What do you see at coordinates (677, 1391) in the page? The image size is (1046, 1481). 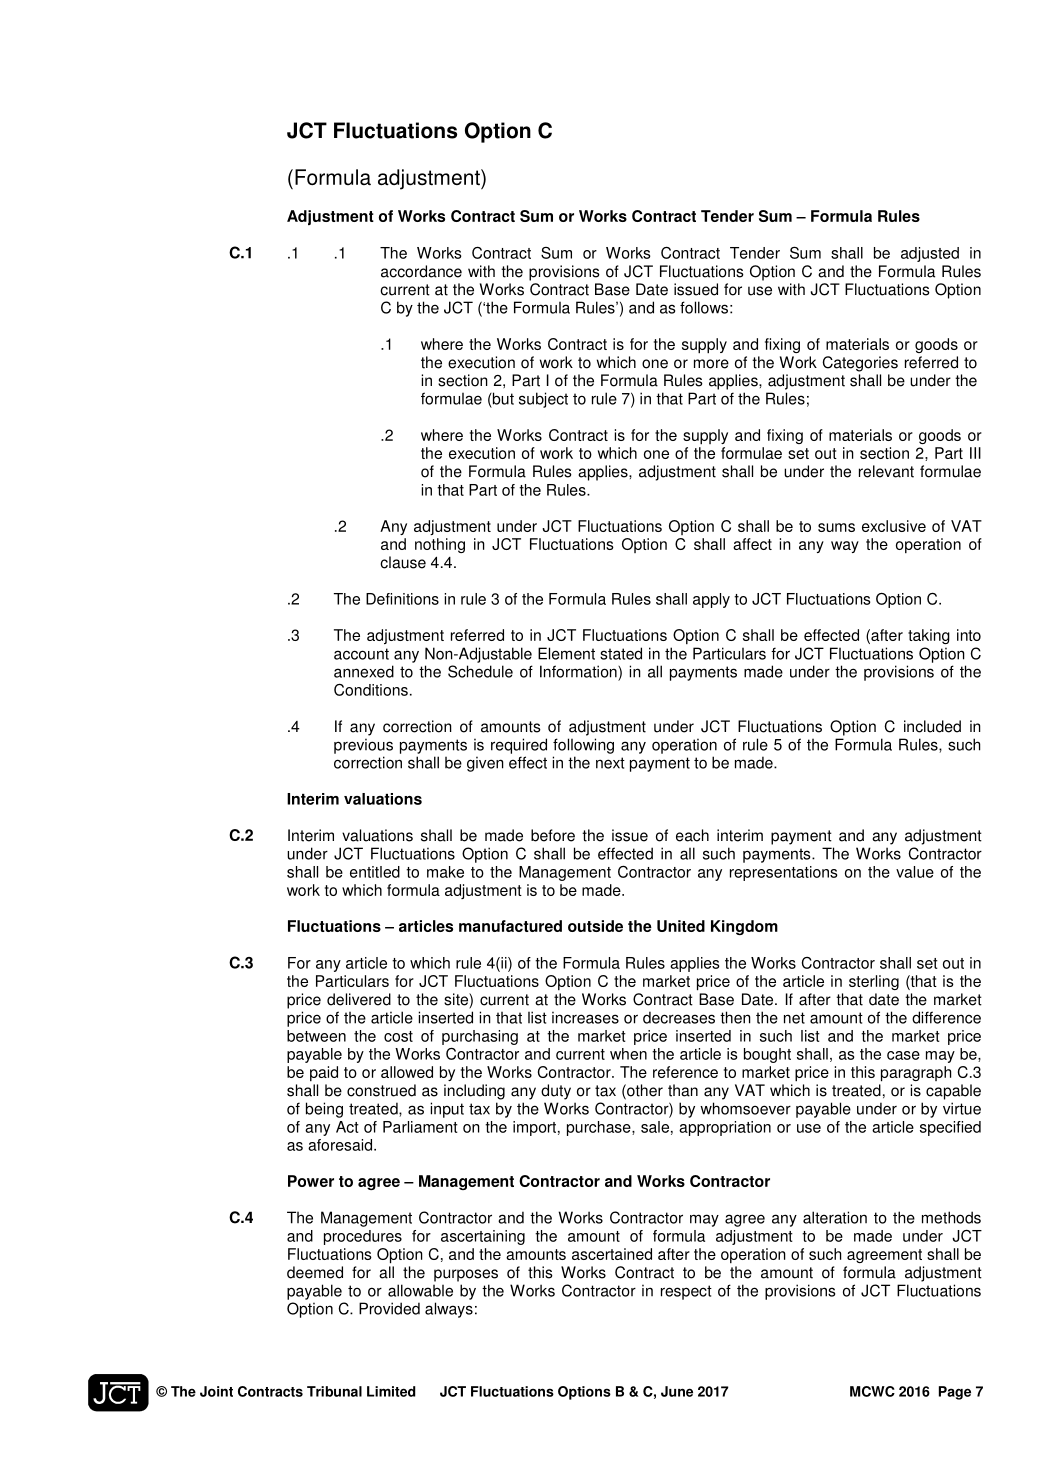 I see `June` at bounding box center [677, 1391].
